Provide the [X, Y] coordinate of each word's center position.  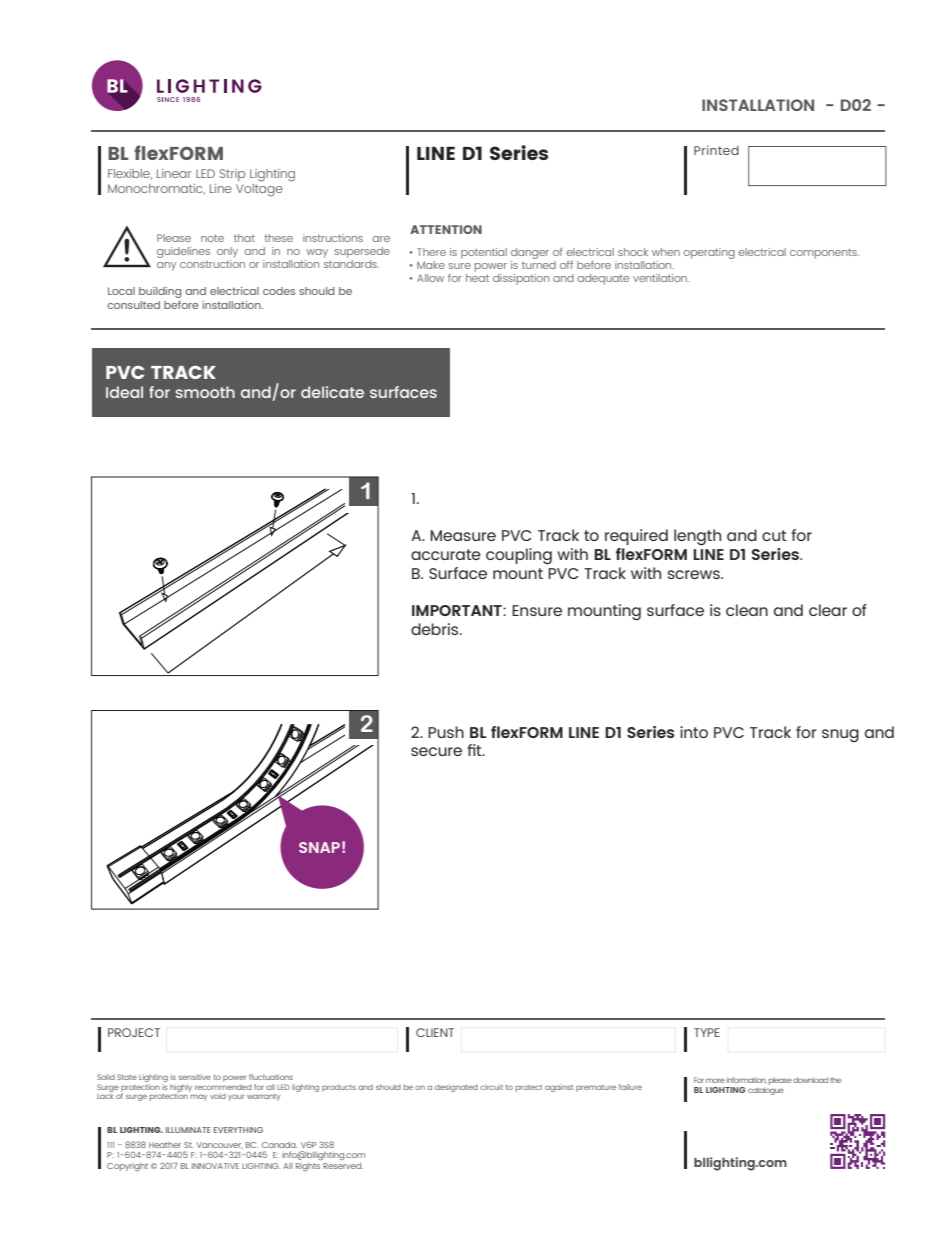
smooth [205, 392]
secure [436, 751]
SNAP [319, 847]
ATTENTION [446, 229]
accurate [446, 554]
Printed [716, 150]
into [694, 732]
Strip [232, 175]
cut [774, 535]
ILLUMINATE [188, 1130]
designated [456, 1088]
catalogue [766, 1091]
